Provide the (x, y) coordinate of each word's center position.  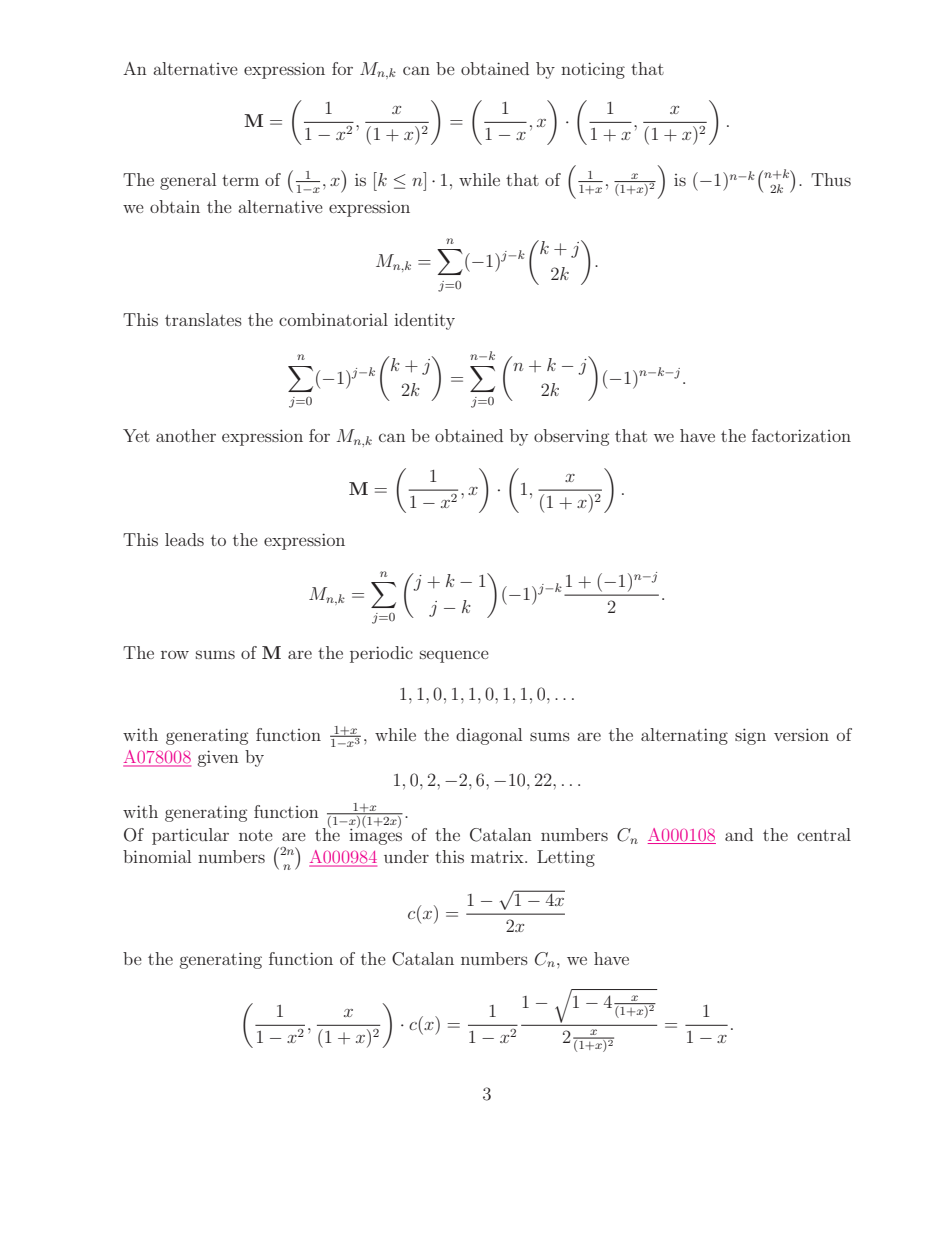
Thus (831, 179)
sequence (454, 656)
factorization (801, 435)
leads (184, 539)
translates (203, 319)
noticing (593, 70)
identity (424, 321)
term (240, 180)
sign (750, 736)
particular (190, 836)
